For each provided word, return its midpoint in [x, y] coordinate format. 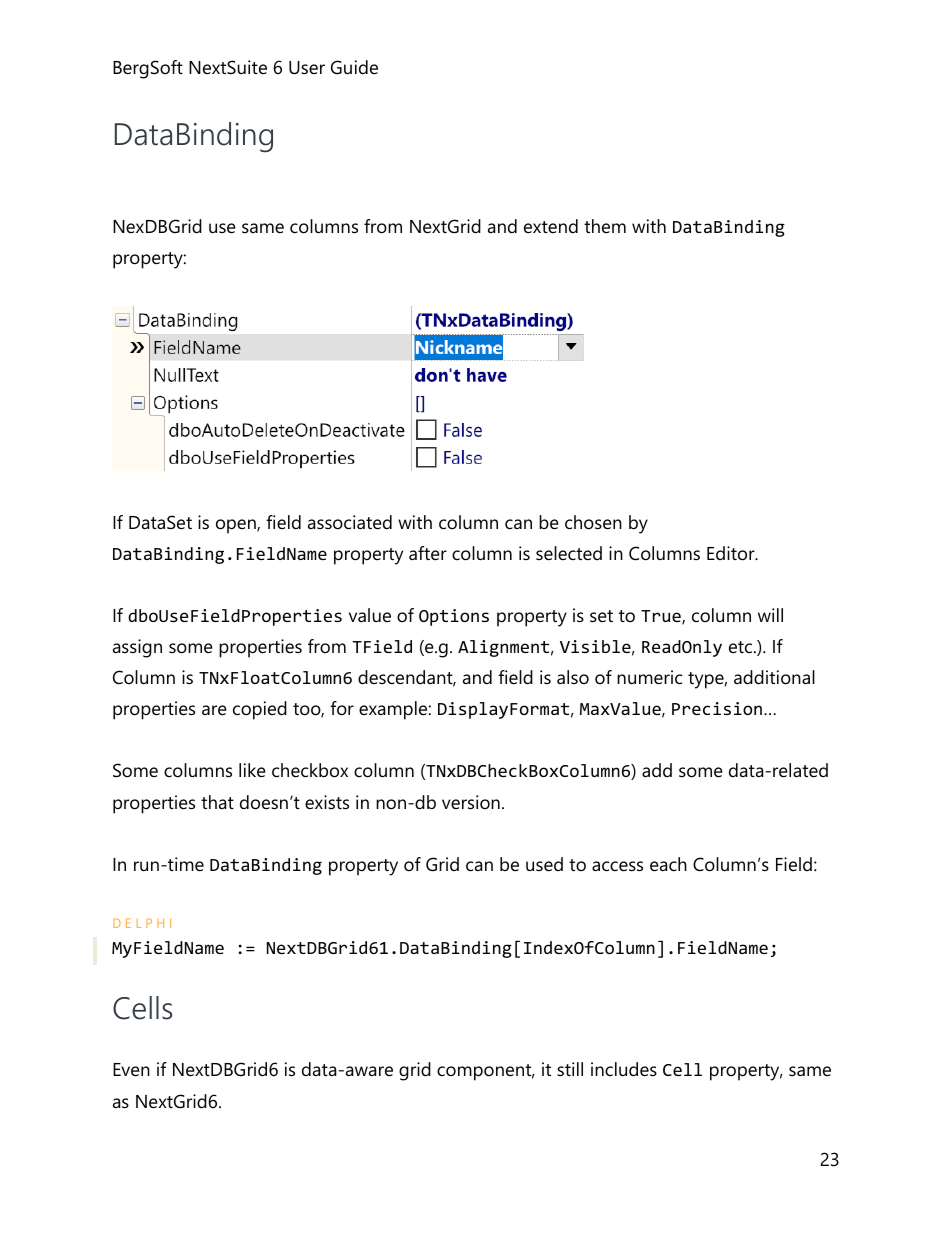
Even [131, 1069]
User [307, 68]
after [428, 553]
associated [350, 522]
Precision [717, 708]
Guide [354, 67]
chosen [593, 522]
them [605, 226]
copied [260, 710]
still [570, 1069]
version [471, 802]
